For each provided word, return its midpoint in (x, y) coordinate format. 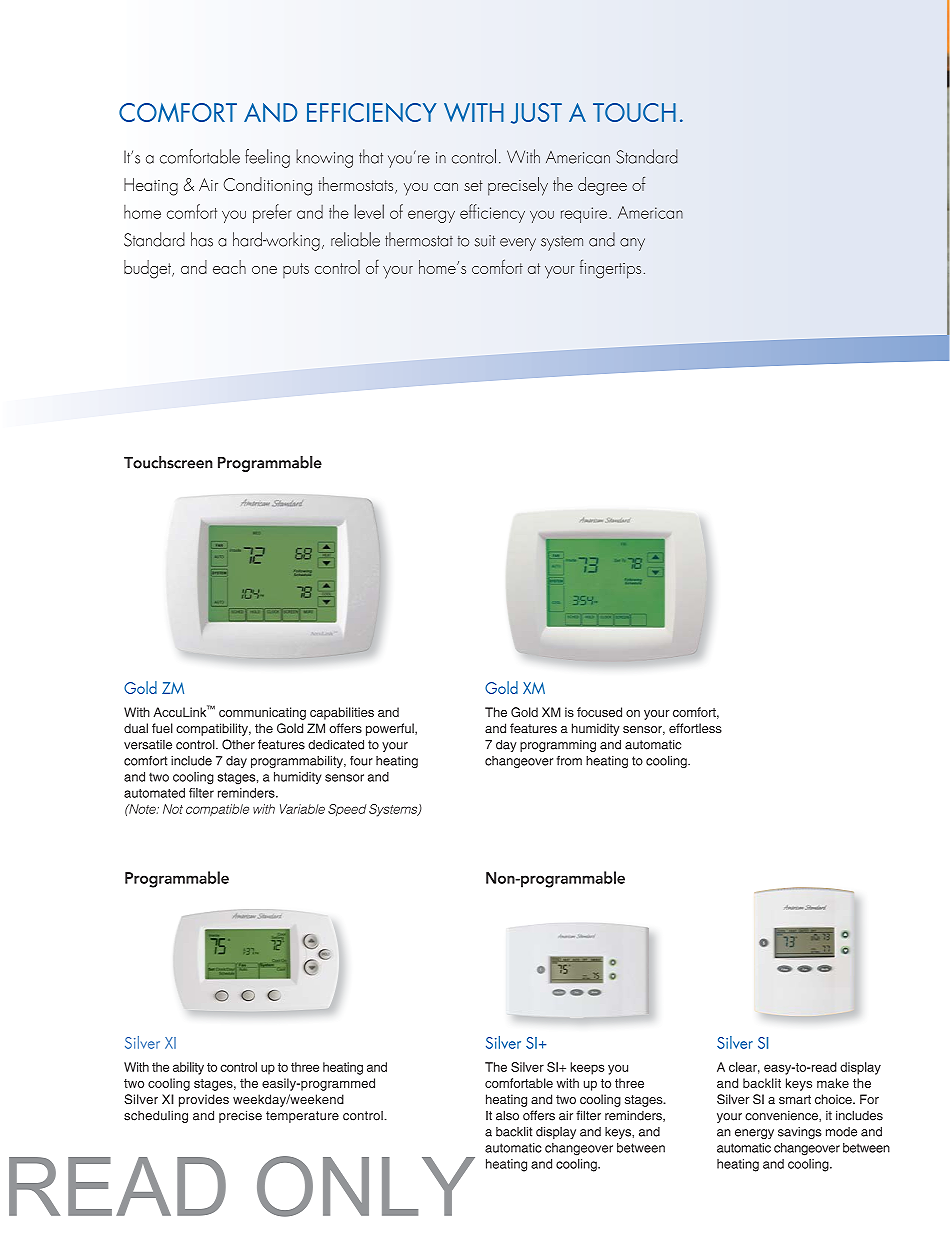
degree (602, 186)
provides (204, 1100)
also (507, 1115)
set (473, 185)
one (264, 270)
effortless (695, 728)
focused (599, 712)
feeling (267, 158)
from (569, 761)
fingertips (610, 269)
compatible (217, 810)
